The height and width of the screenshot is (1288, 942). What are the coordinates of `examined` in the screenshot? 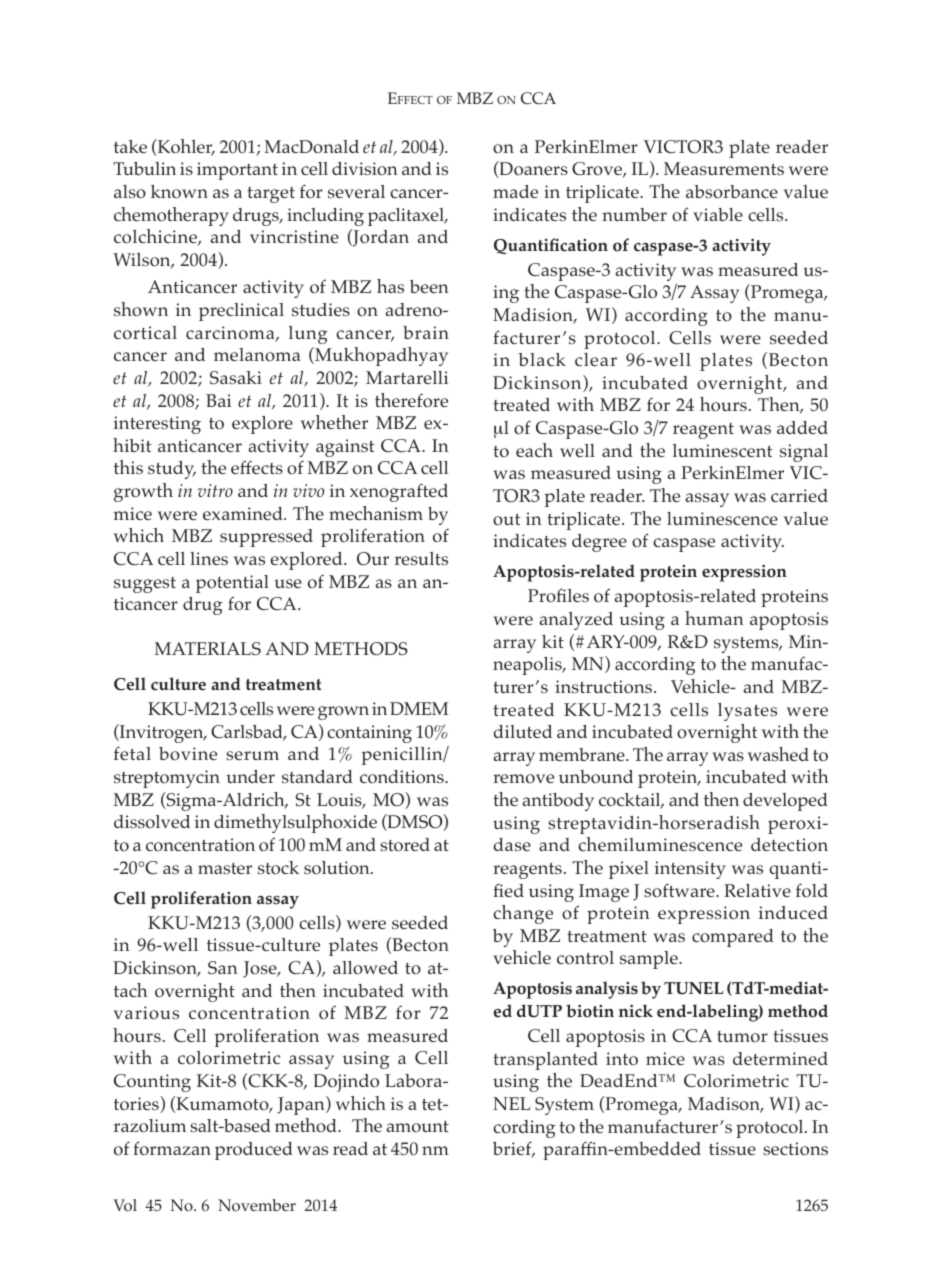 It's located at (244, 513).
